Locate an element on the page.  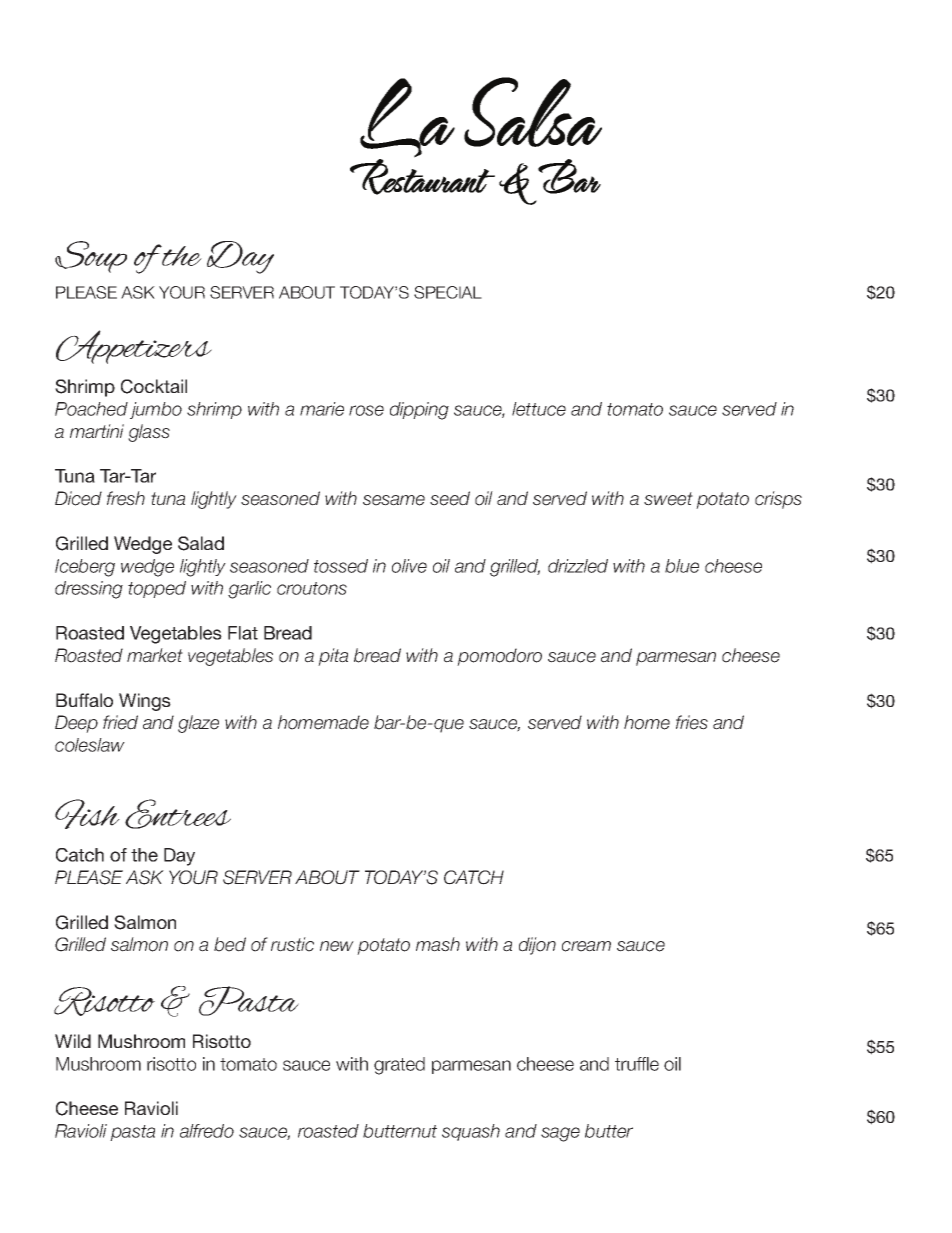
Soup is located at coordinates (91, 257).
